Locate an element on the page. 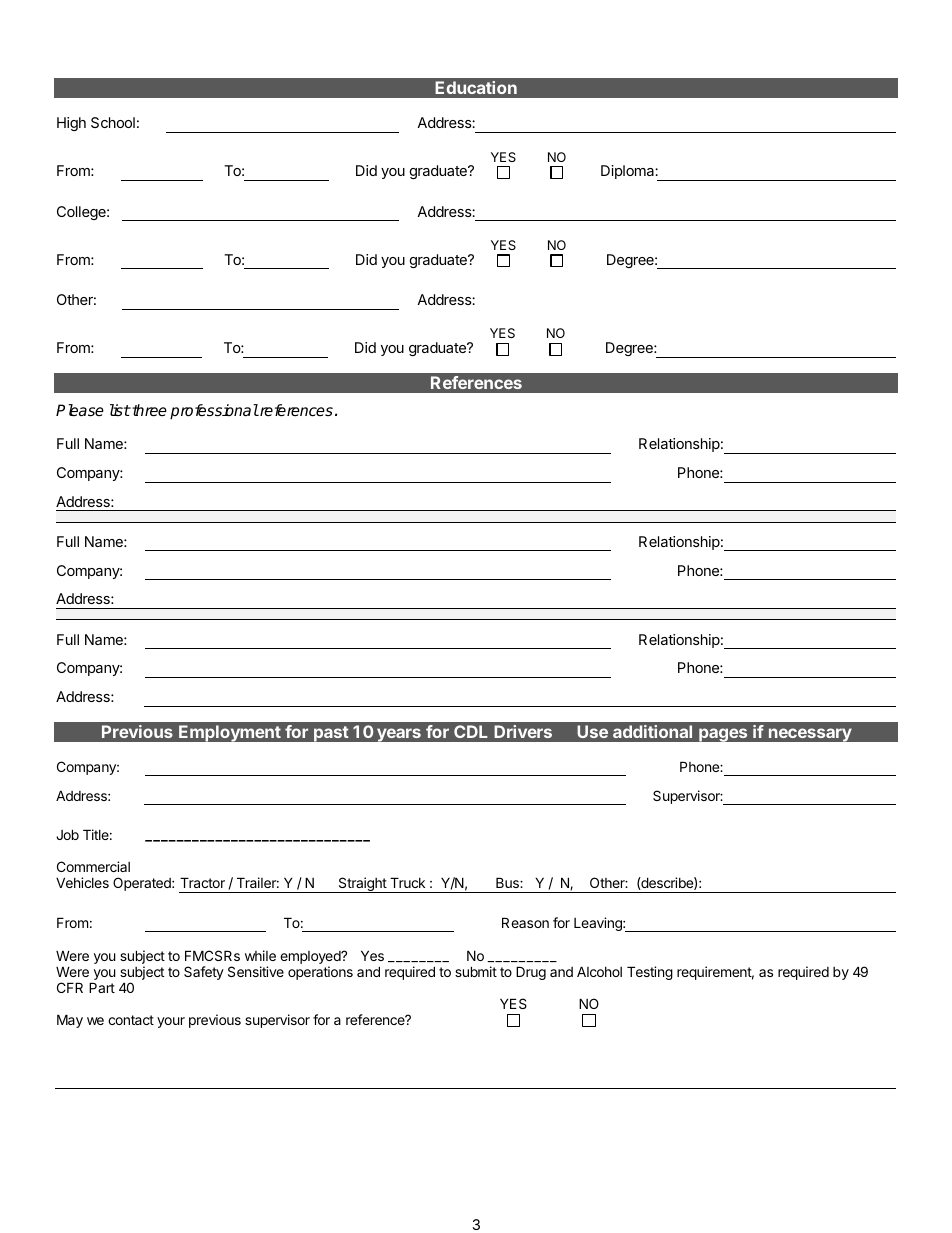 This image has width=952, height=1233. High is located at coordinates (71, 124).
